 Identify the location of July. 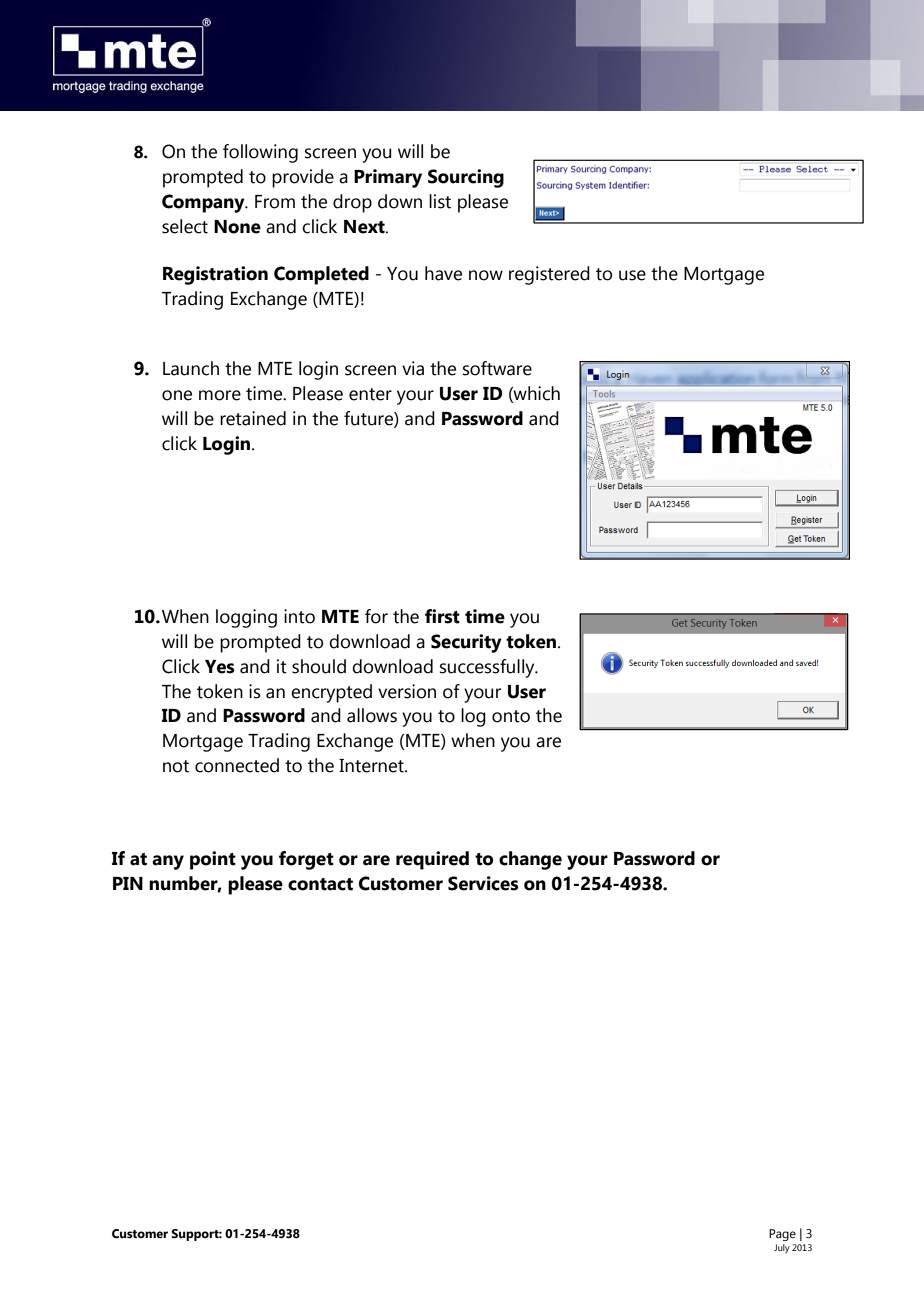
(782, 1249).
